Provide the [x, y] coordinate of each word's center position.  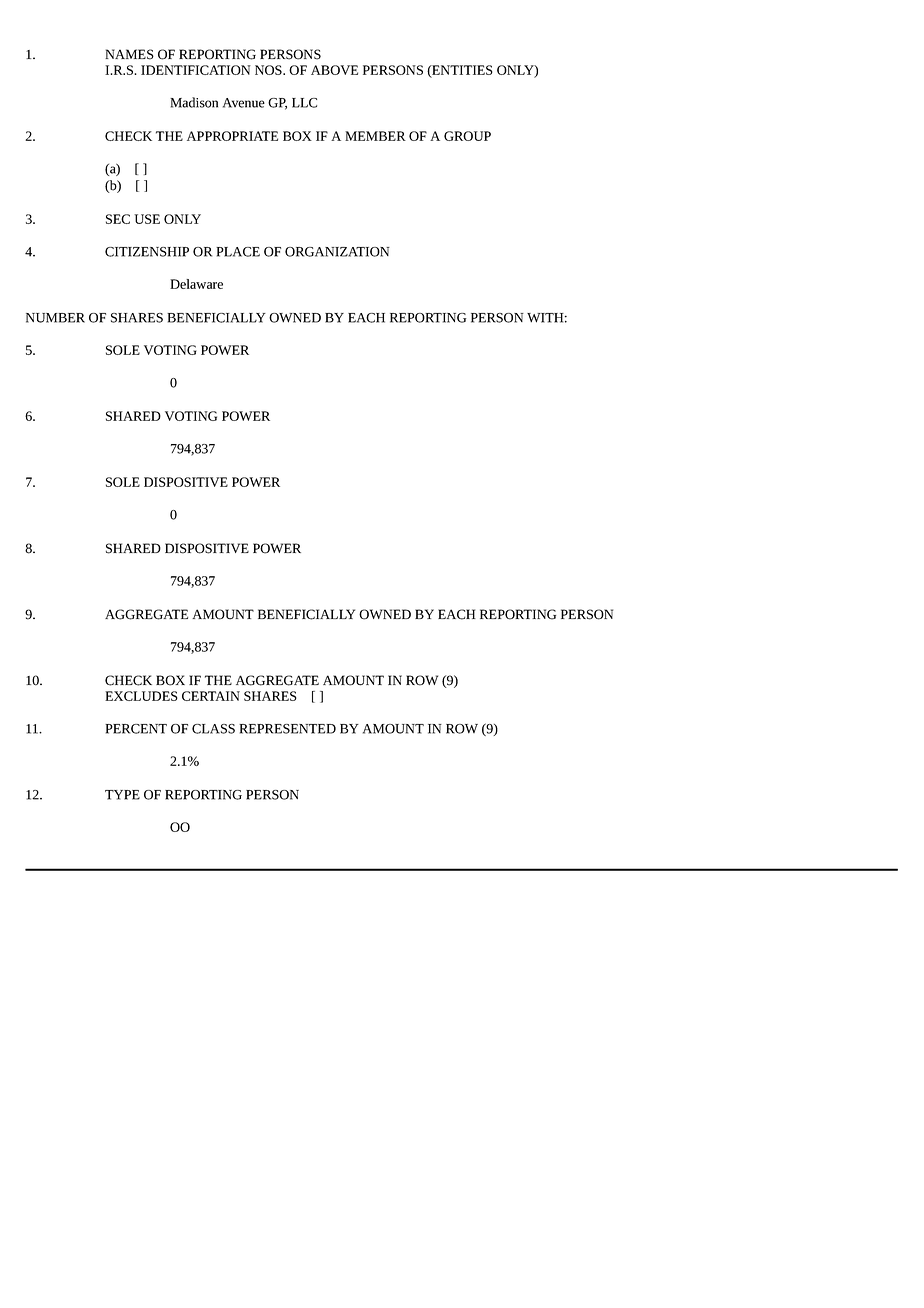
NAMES [129, 54]
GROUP [467, 136]
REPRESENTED [287, 729]
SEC [118, 219]
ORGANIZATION [337, 252]
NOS [269, 70]
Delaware [196, 284]
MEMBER [375, 136]
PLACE [238, 252]
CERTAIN [211, 696]
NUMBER [55, 318]
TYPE [122, 795]
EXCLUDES [141, 696]
